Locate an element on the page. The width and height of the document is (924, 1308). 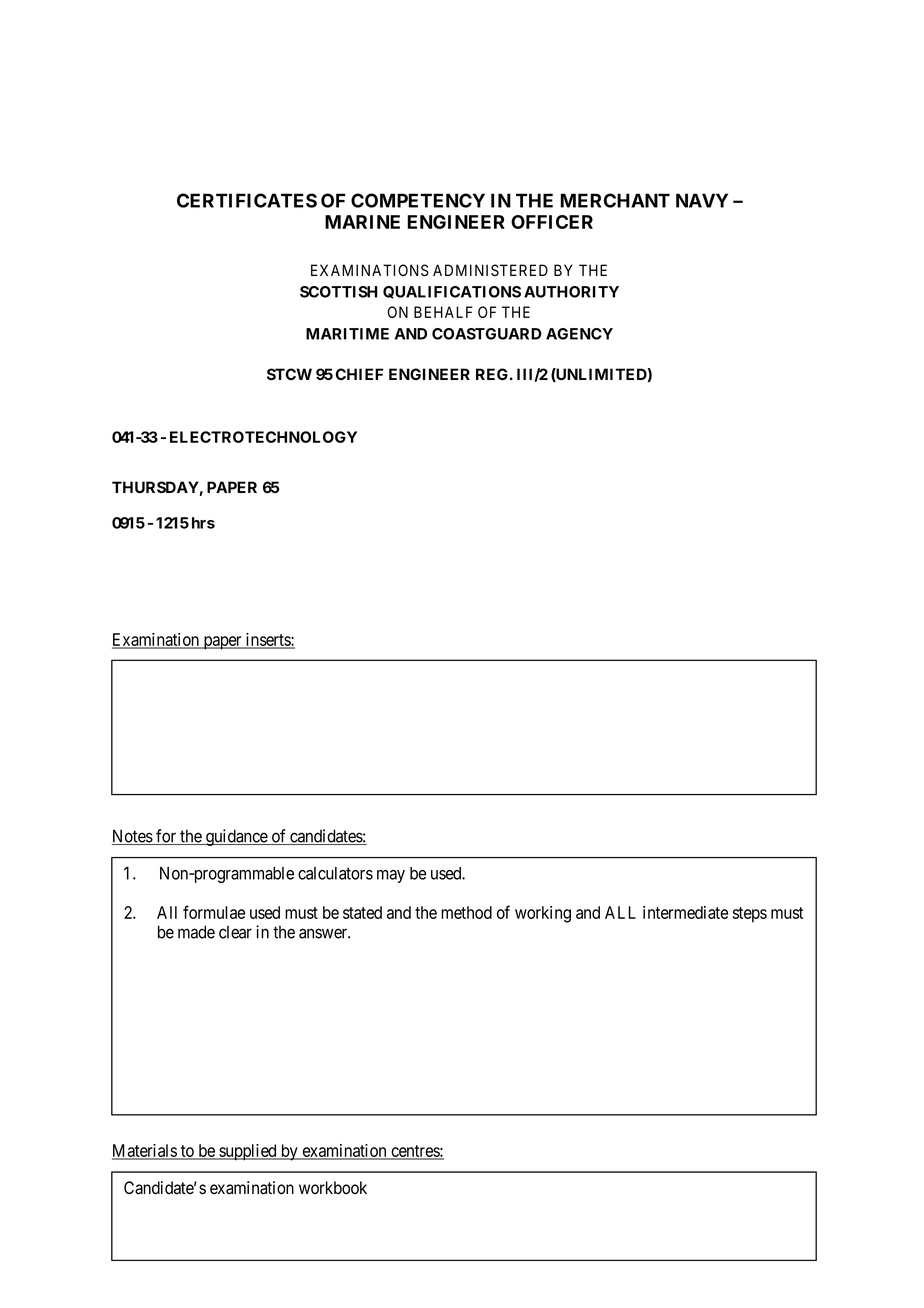
steps is located at coordinates (750, 915).
